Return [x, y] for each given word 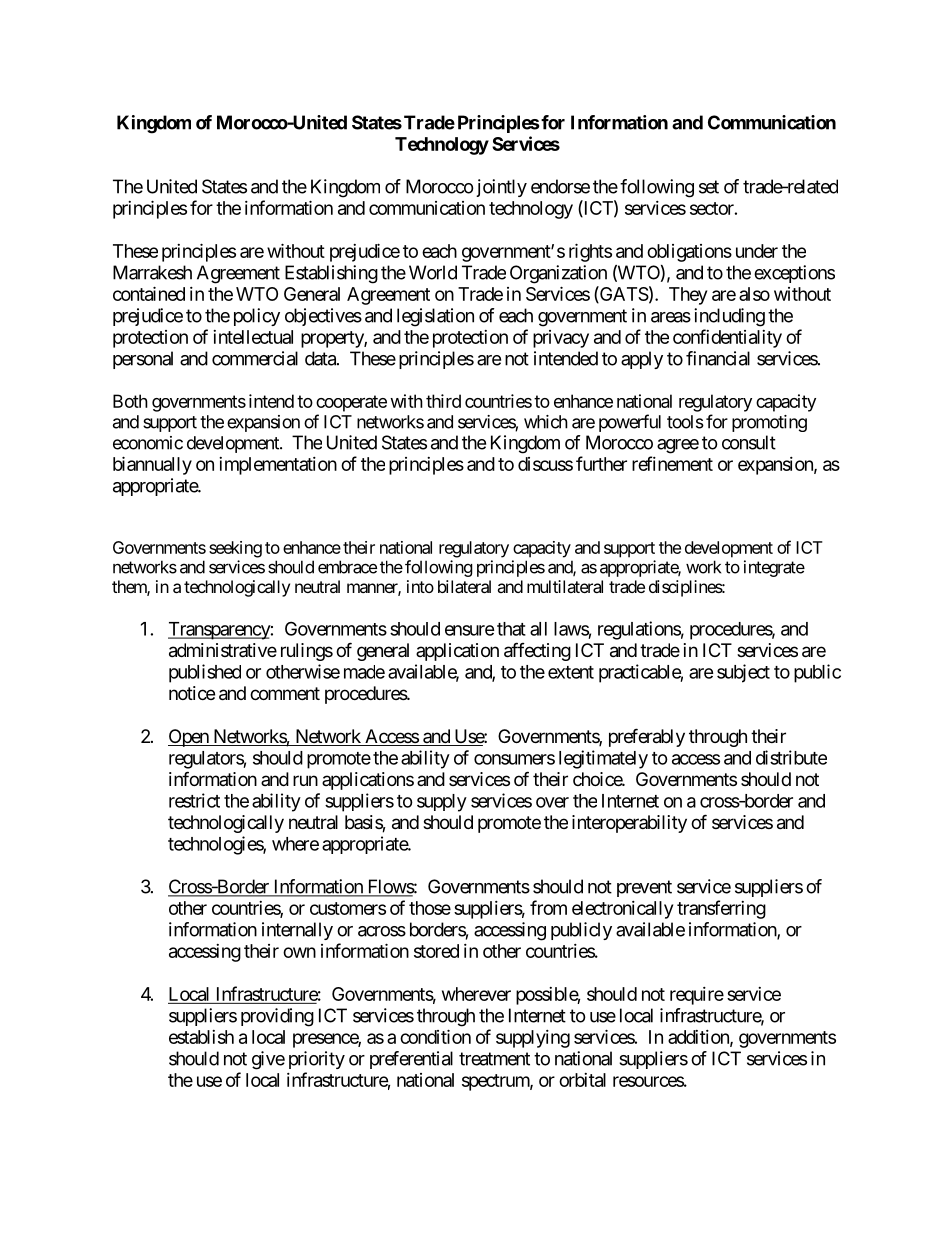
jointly [500, 188]
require [697, 996]
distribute [791, 757]
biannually [152, 465]
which [546, 422]
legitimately [603, 759]
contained [149, 293]
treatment [494, 1059]
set [709, 187]
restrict [194, 800]
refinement [672, 463]
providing [277, 1017]
